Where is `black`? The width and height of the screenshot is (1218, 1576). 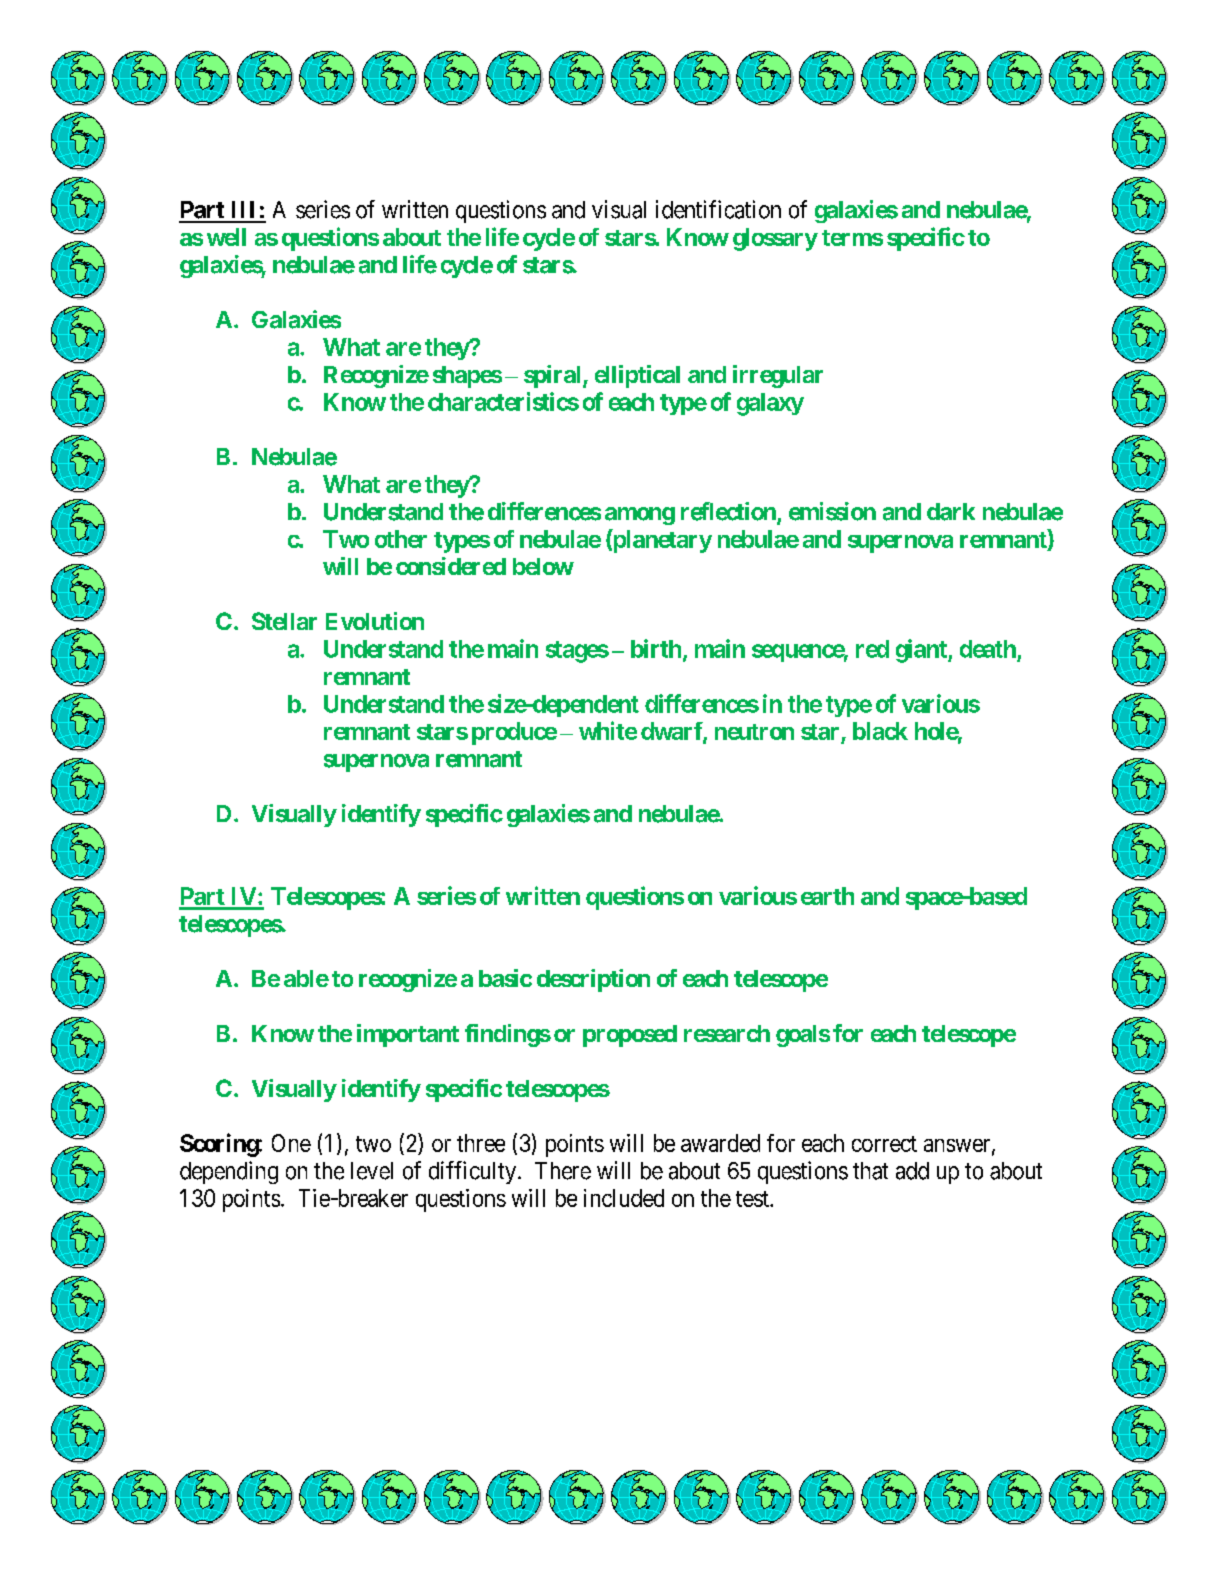 black is located at coordinates (880, 731).
